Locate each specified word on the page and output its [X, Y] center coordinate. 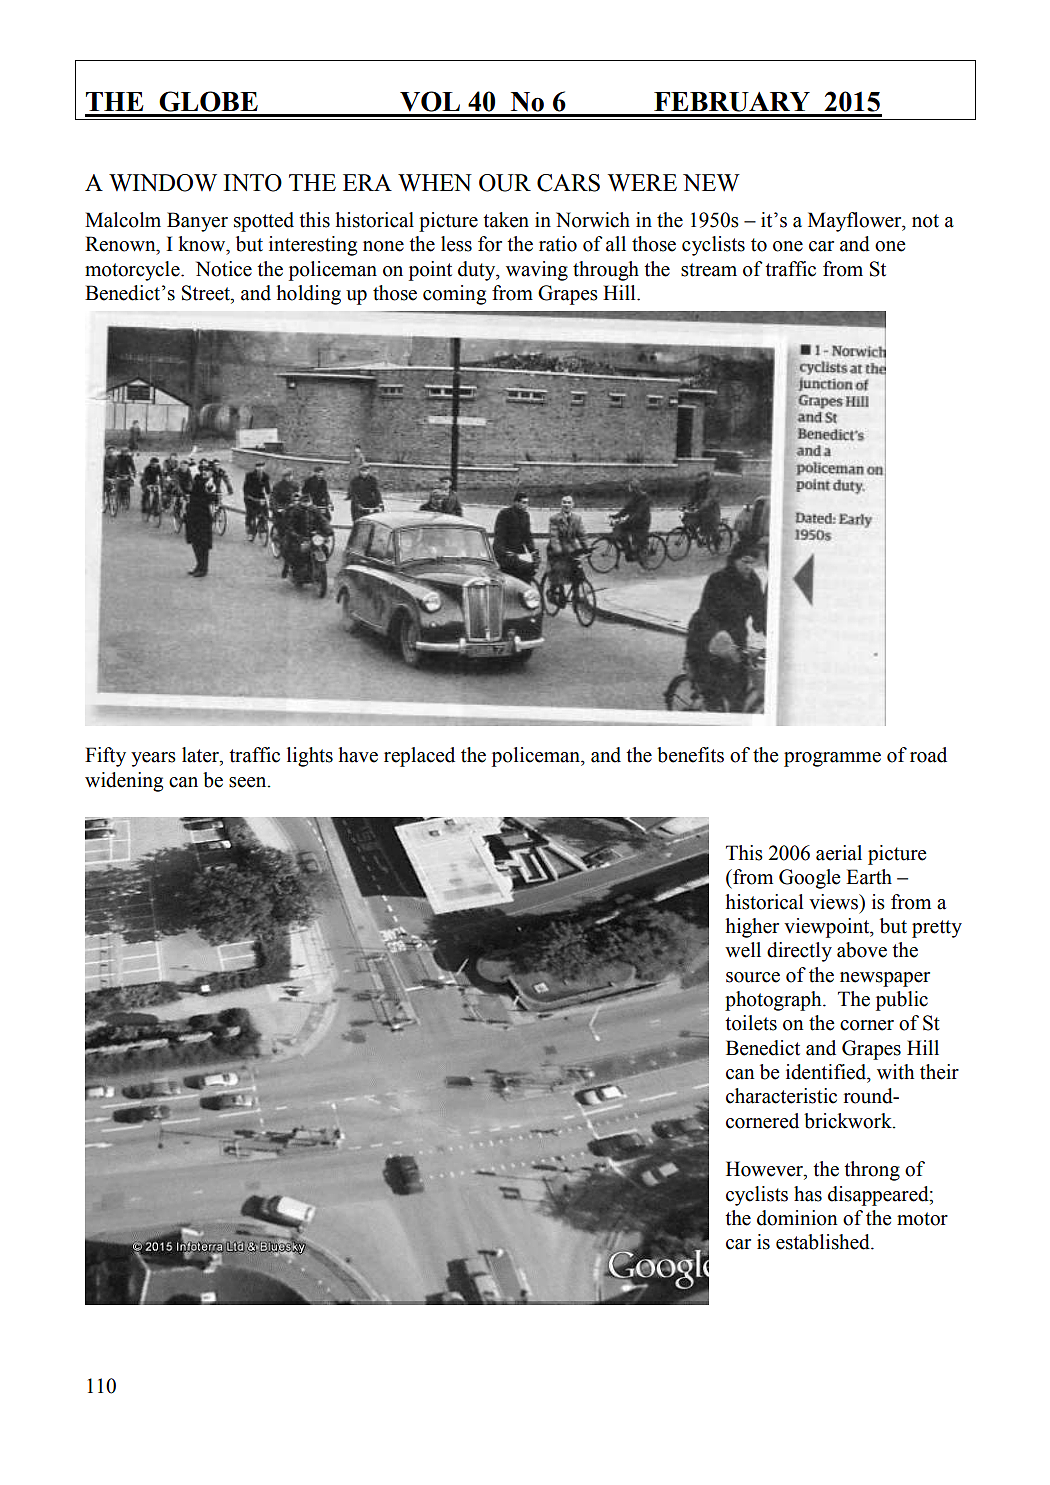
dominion [797, 1218]
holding [309, 295]
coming [454, 295]
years [153, 759]
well [743, 950]
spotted [264, 222]
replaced [419, 757]
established [824, 1242]
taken [506, 220]
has [808, 1194]
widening [124, 782]
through [606, 271]
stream [709, 270]
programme [832, 759]
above [862, 950]
